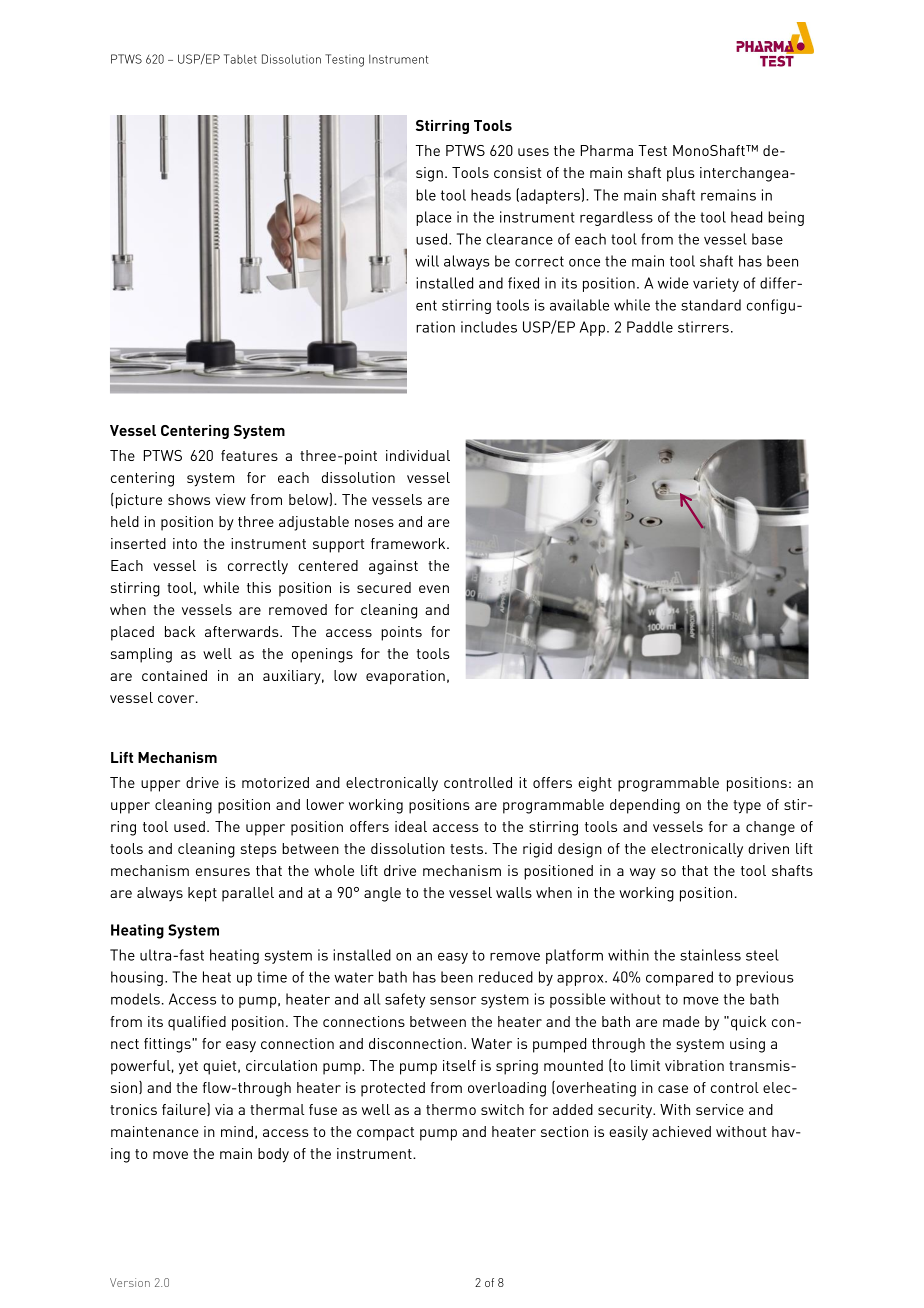 Image resolution: width=924 pixels, height=1308 pixels. Describe the element at coordinates (502, 1109) in the screenshot. I see `switch` at that location.
